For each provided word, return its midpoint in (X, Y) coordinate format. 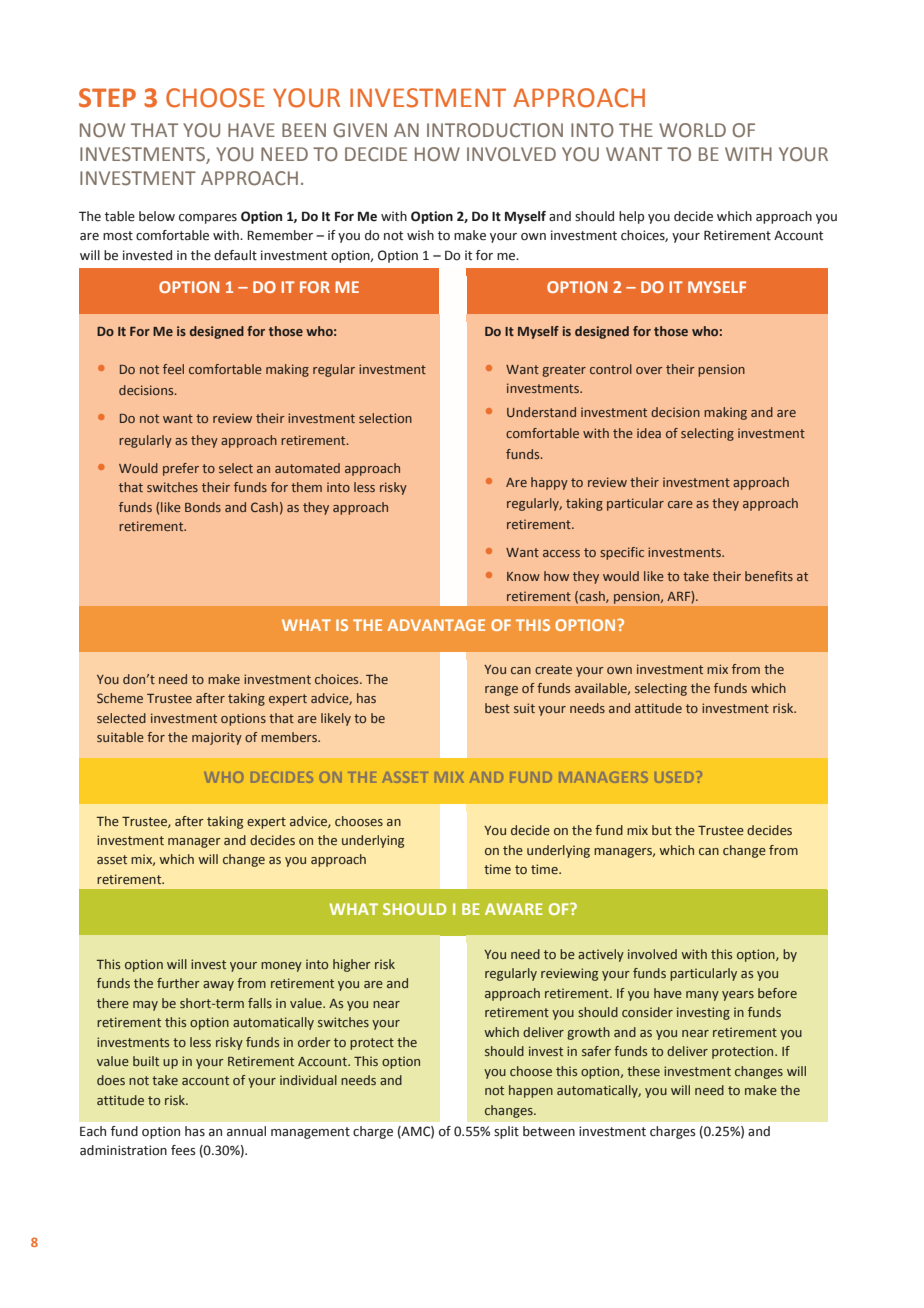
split (506, 1132)
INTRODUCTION (495, 130)
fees (183, 1150)
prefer (181, 469)
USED (674, 777)
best (497, 708)
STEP (107, 98)
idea (649, 433)
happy (549, 483)
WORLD (692, 130)
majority (217, 738)
